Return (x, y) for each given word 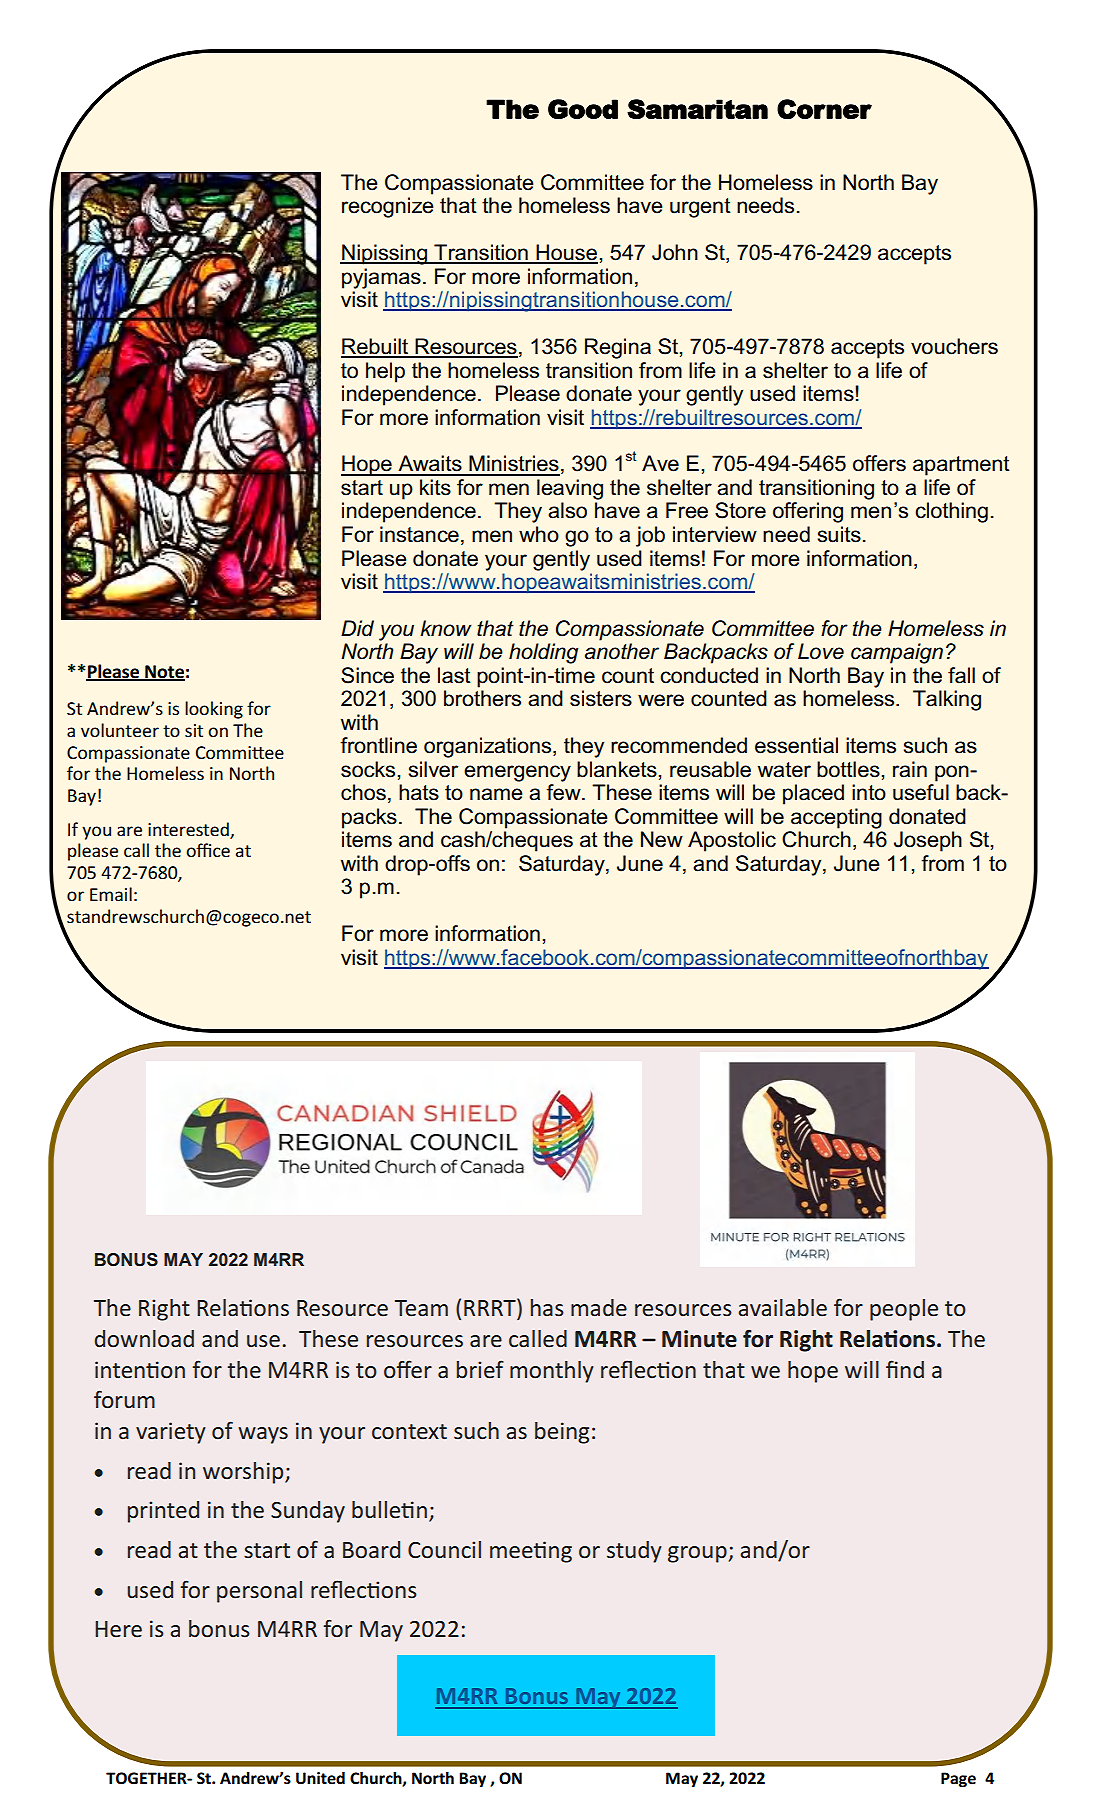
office (208, 850)
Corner (824, 109)
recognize (387, 207)
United (320, 1778)
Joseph (928, 841)
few (564, 792)
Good (583, 109)
